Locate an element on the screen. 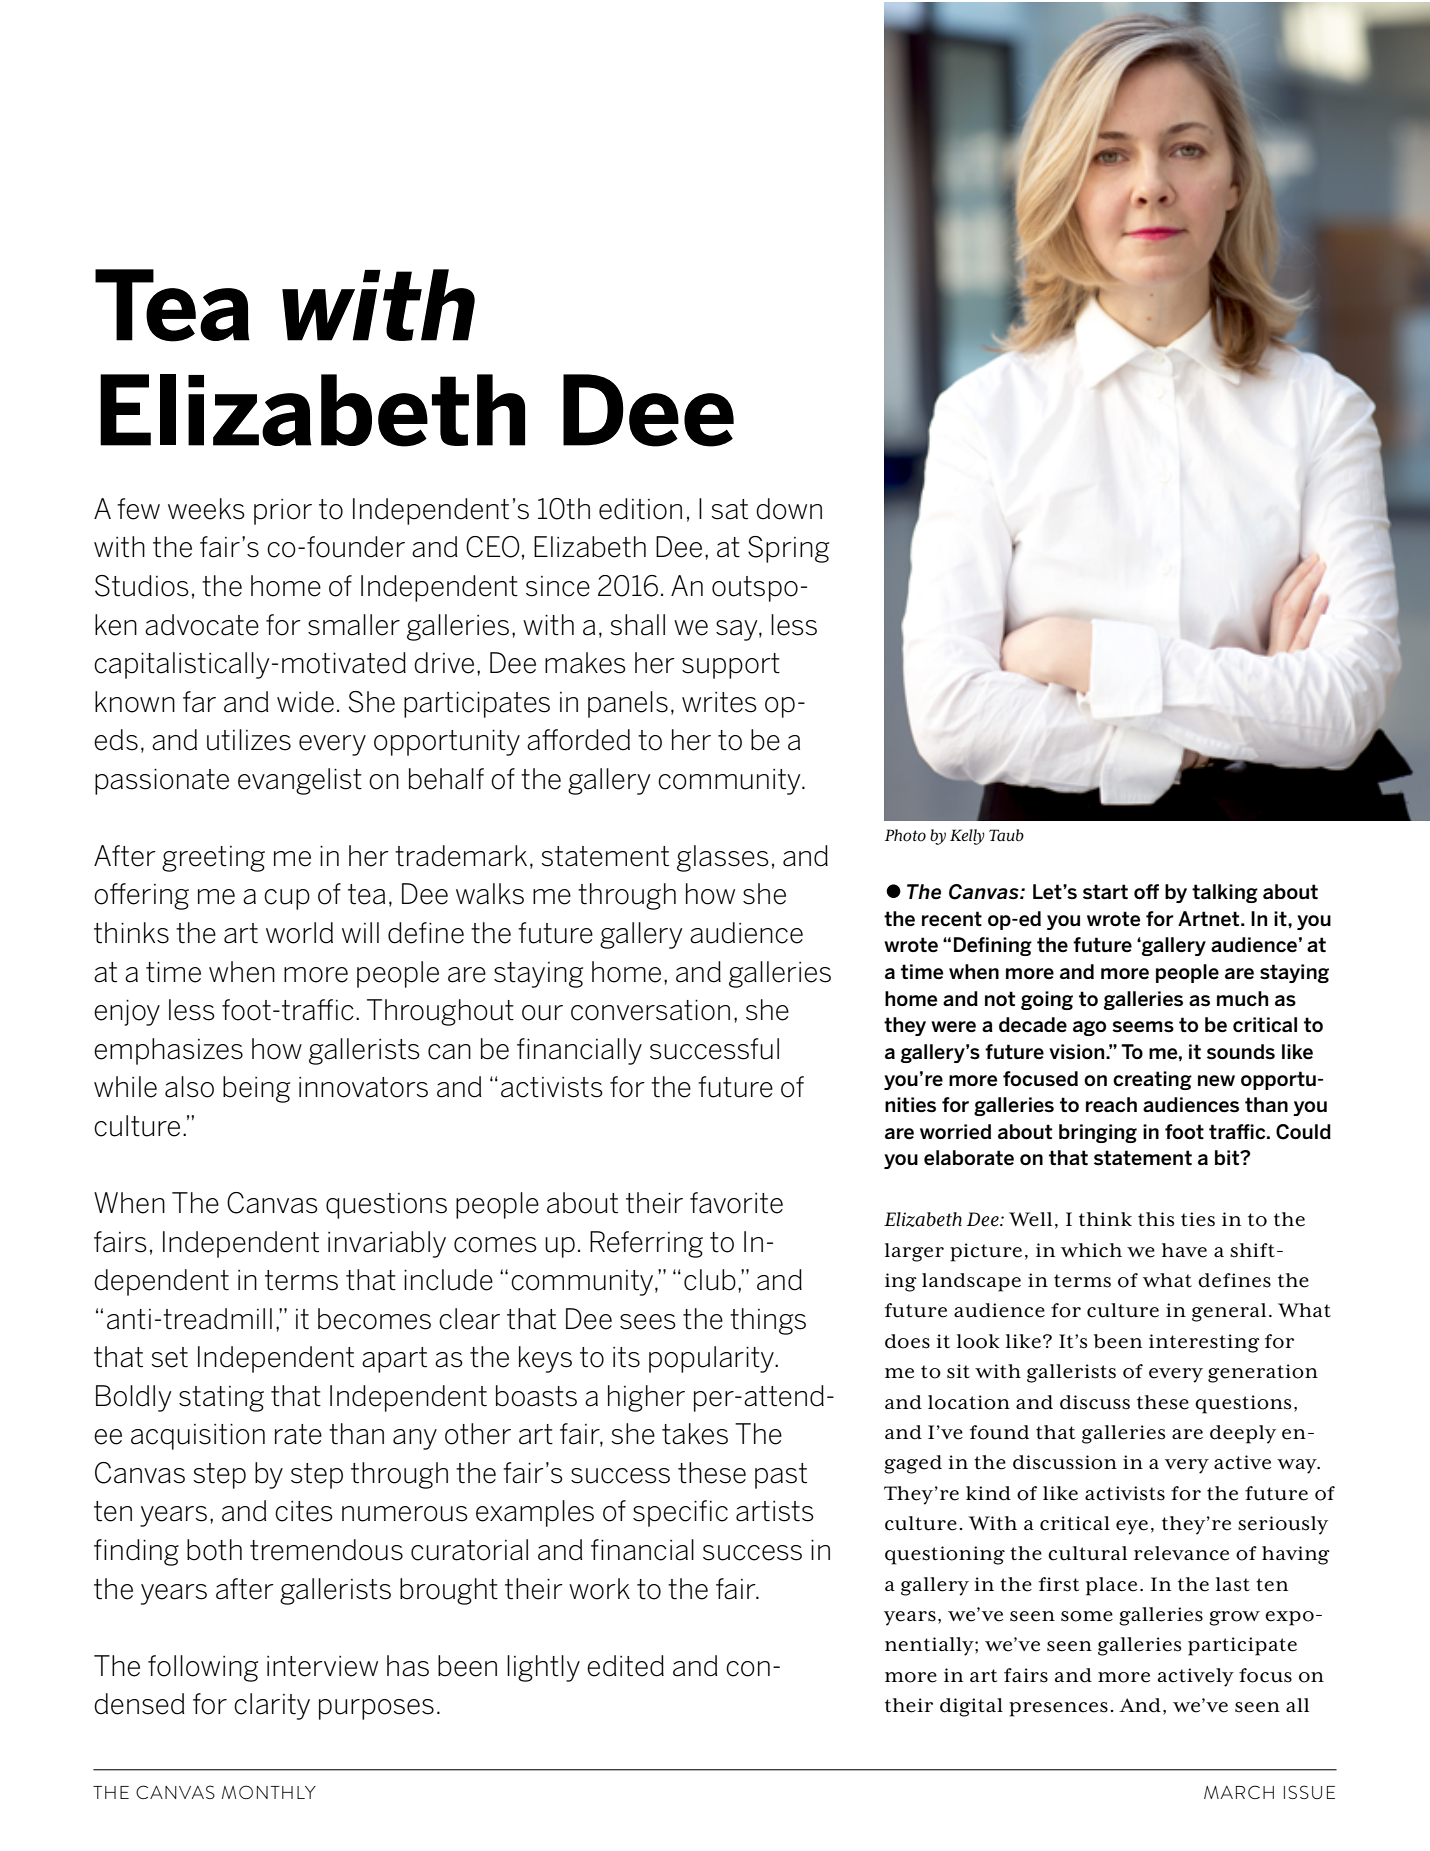  Spring is located at coordinates (788, 549).
